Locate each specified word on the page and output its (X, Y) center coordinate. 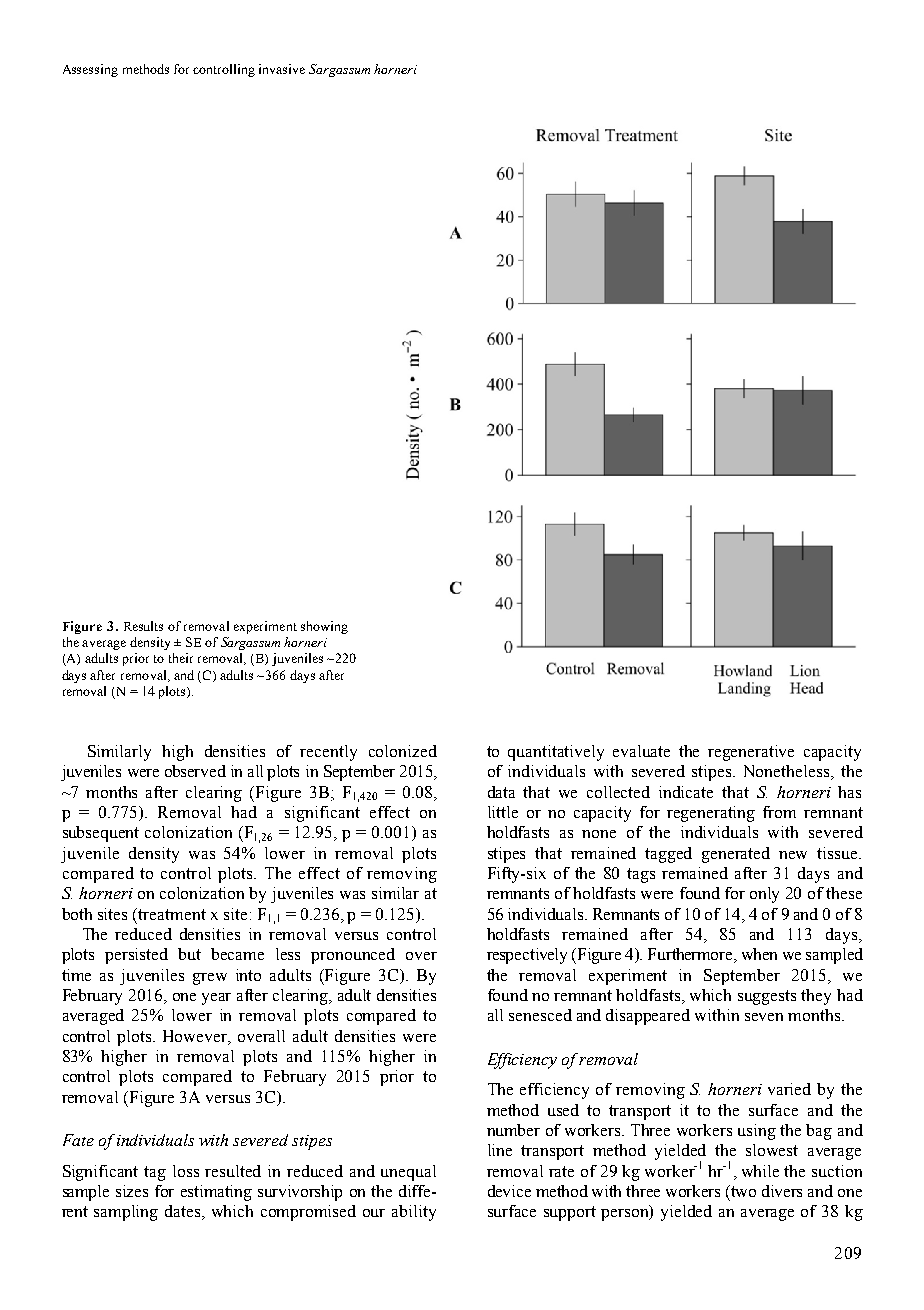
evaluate (641, 751)
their (181, 658)
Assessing (90, 70)
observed (195, 771)
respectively (527, 956)
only (764, 895)
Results (143, 626)
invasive (282, 69)
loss (186, 1171)
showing (324, 627)
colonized (403, 751)
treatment (172, 914)
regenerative (751, 753)
